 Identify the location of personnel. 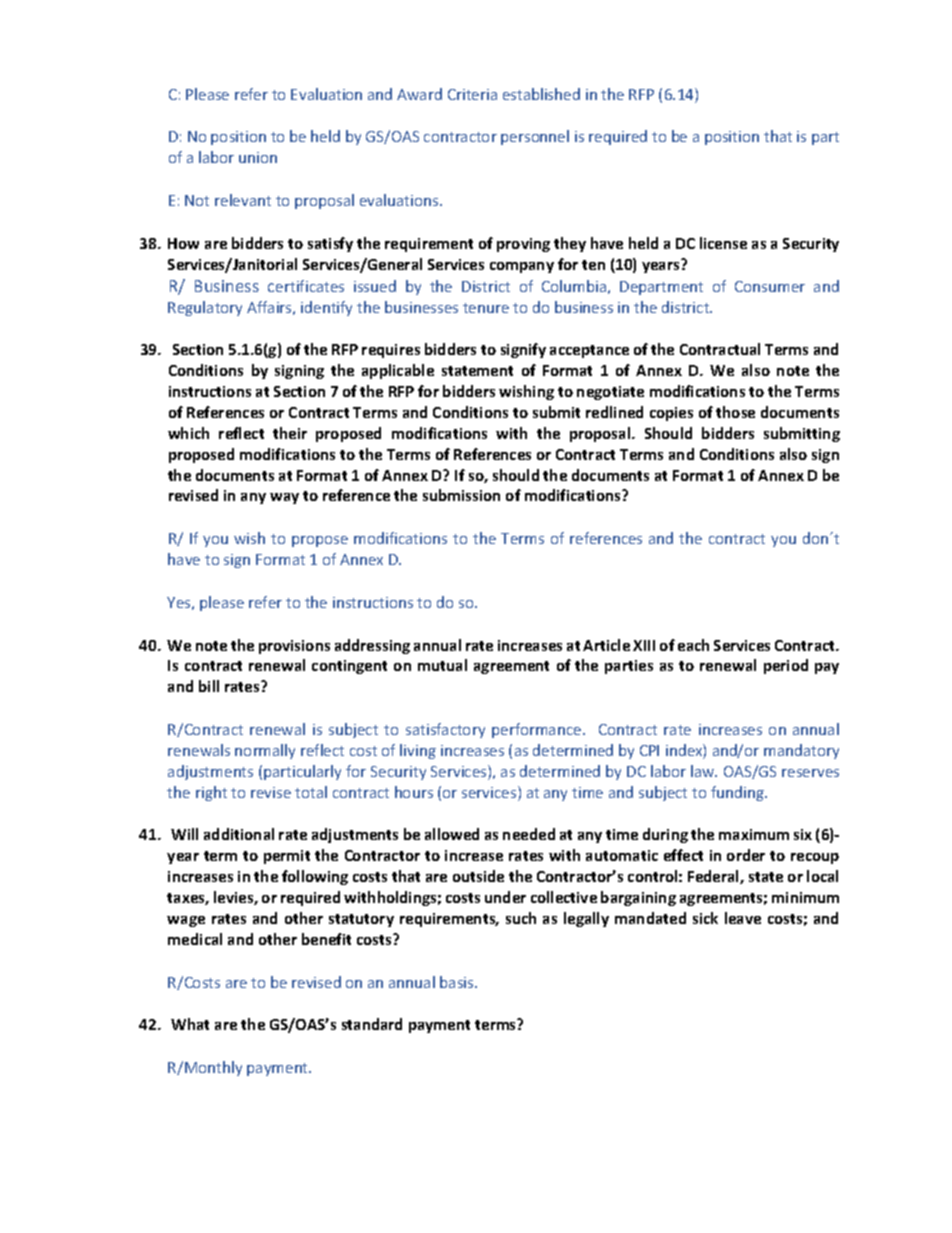
(535, 137).
